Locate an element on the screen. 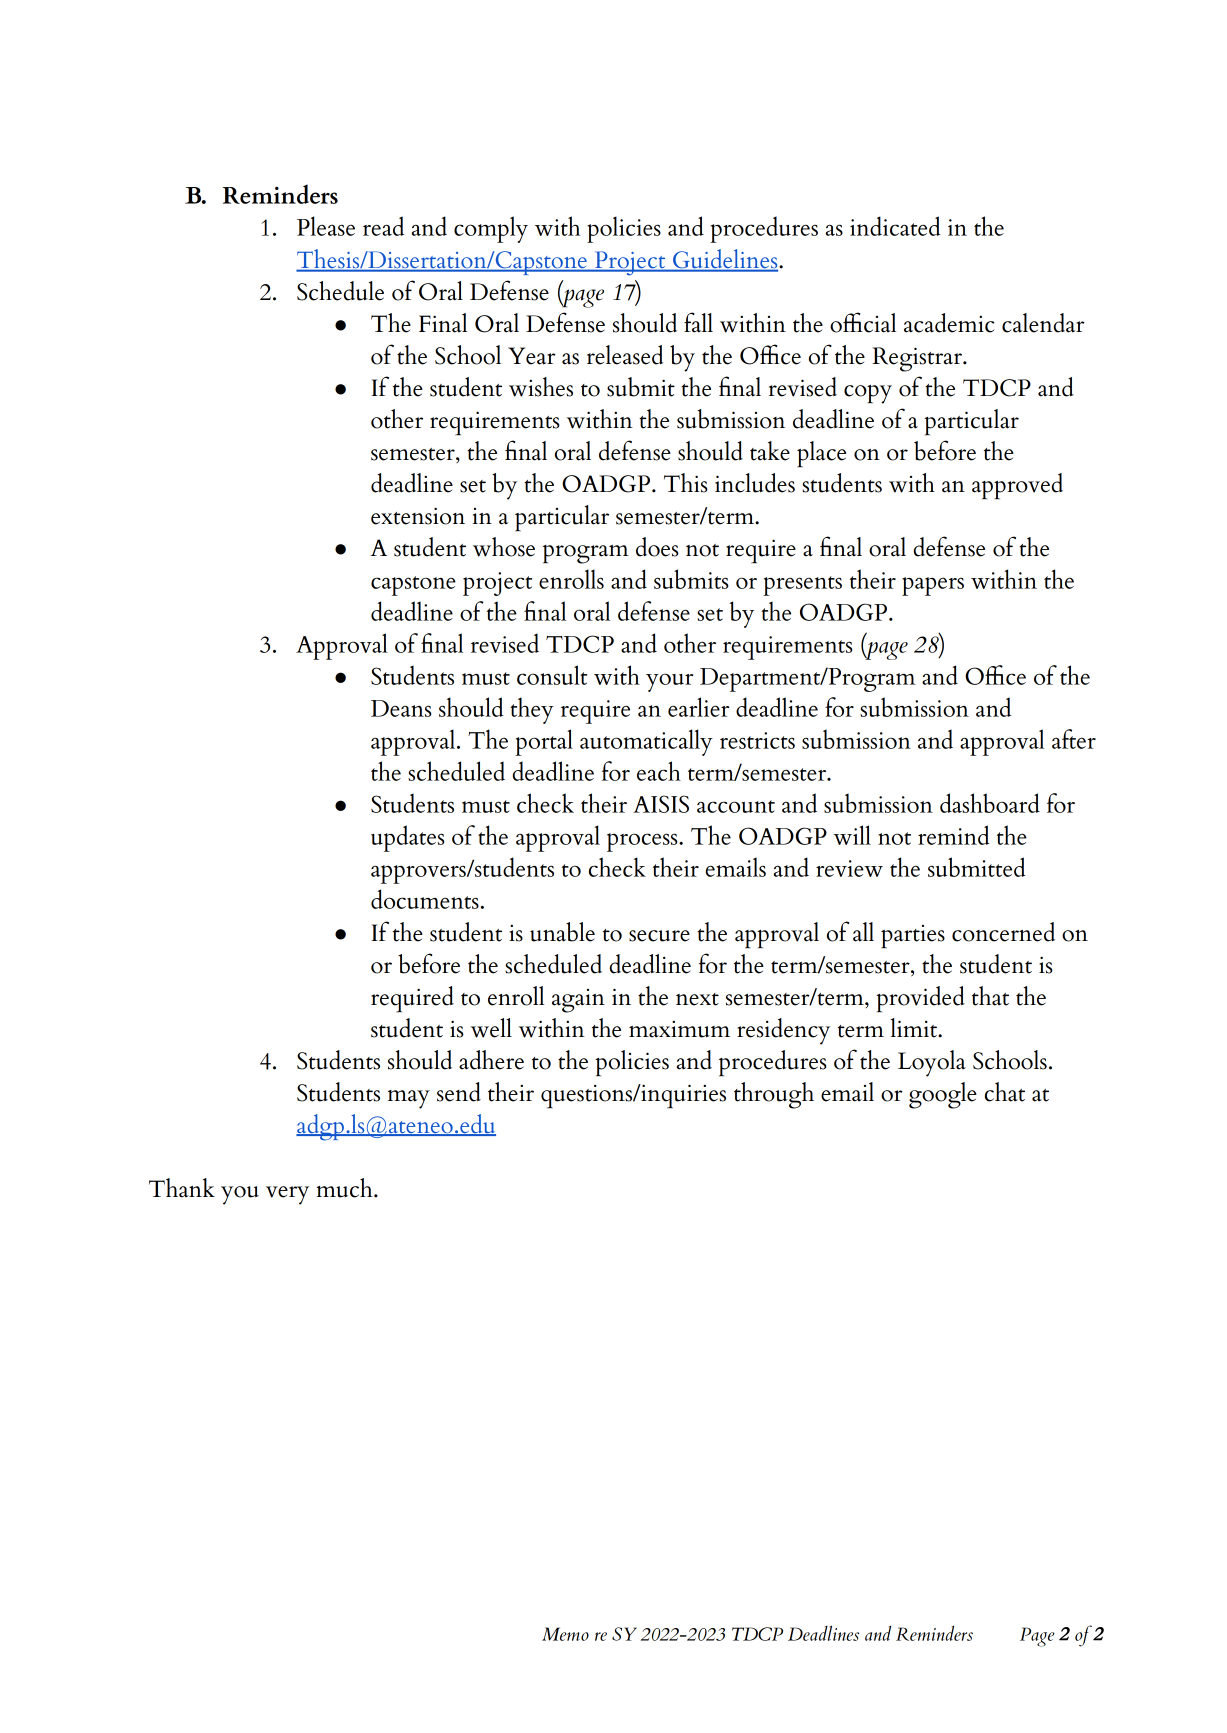  Memo is located at coordinates (565, 1634).
